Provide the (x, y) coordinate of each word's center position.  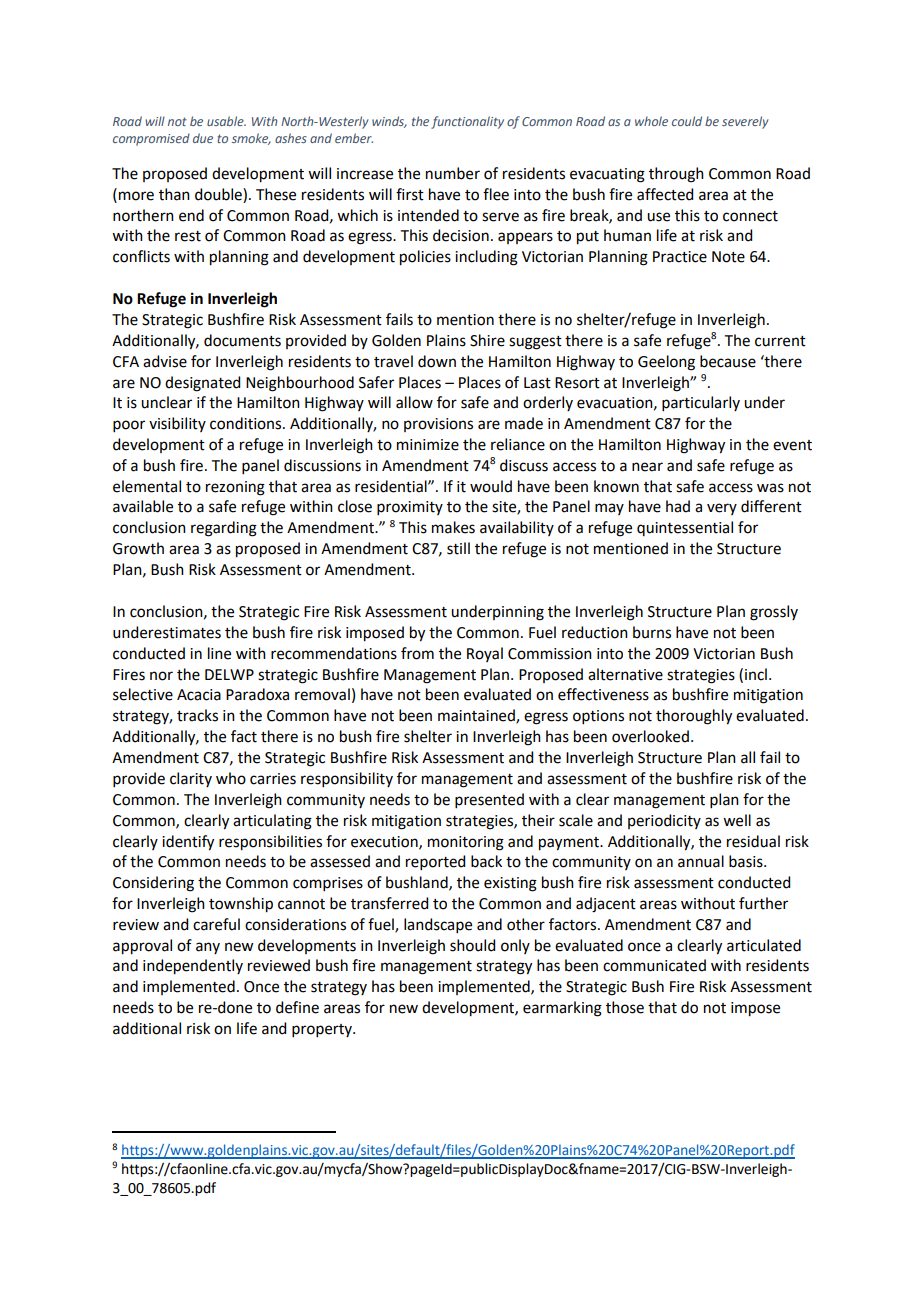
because (728, 361)
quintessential (685, 528)
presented (489, 800)
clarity (191, 779)
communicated (654, 965)
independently (193, 967)
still (458, 548)
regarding (224, 529)
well (737, 820)
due (203, 138)
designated (202, 384)
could (687, 121)
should (472, 945)
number (453, 173)
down (437, 361)
